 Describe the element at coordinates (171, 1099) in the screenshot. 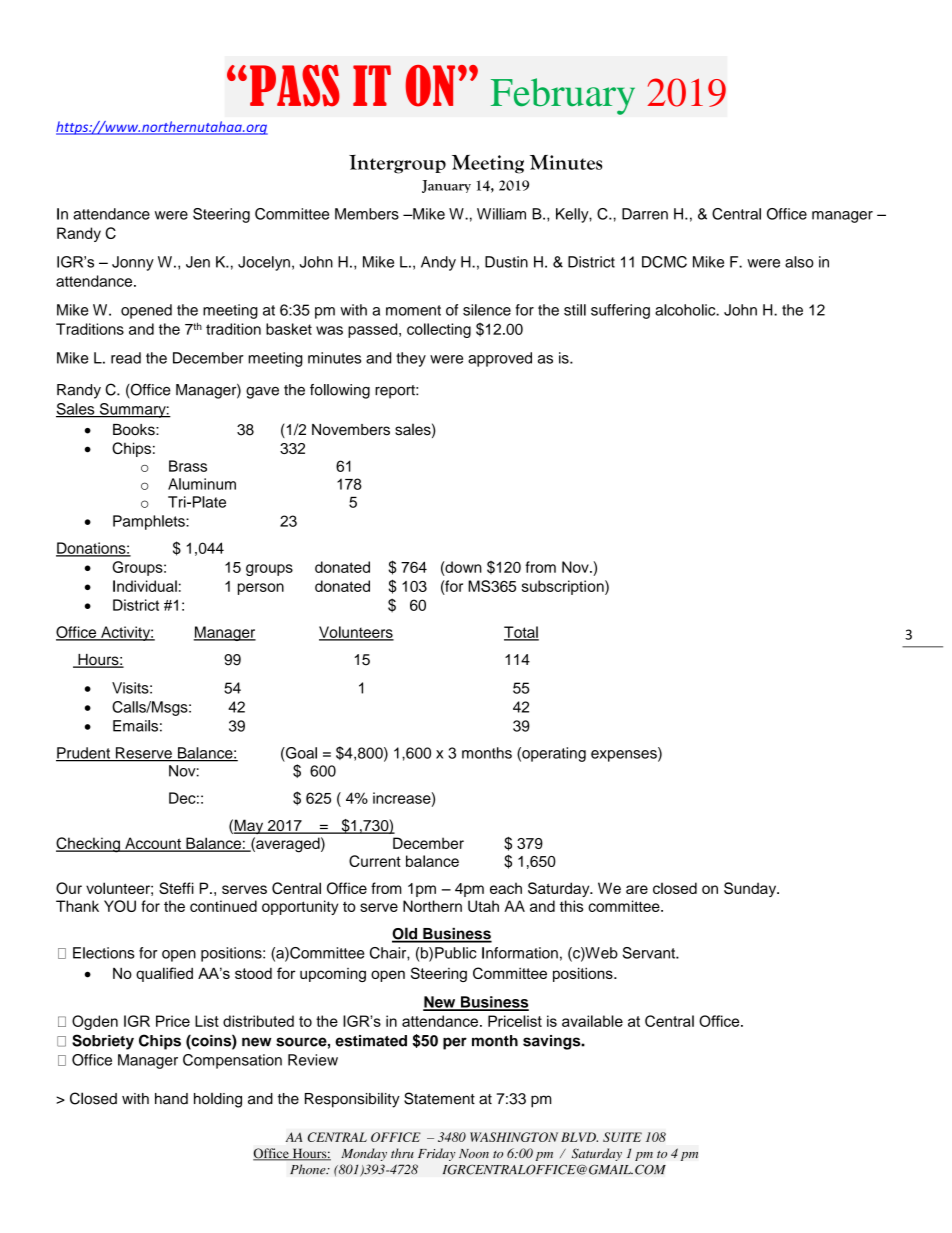

I see `hand` at that location.
